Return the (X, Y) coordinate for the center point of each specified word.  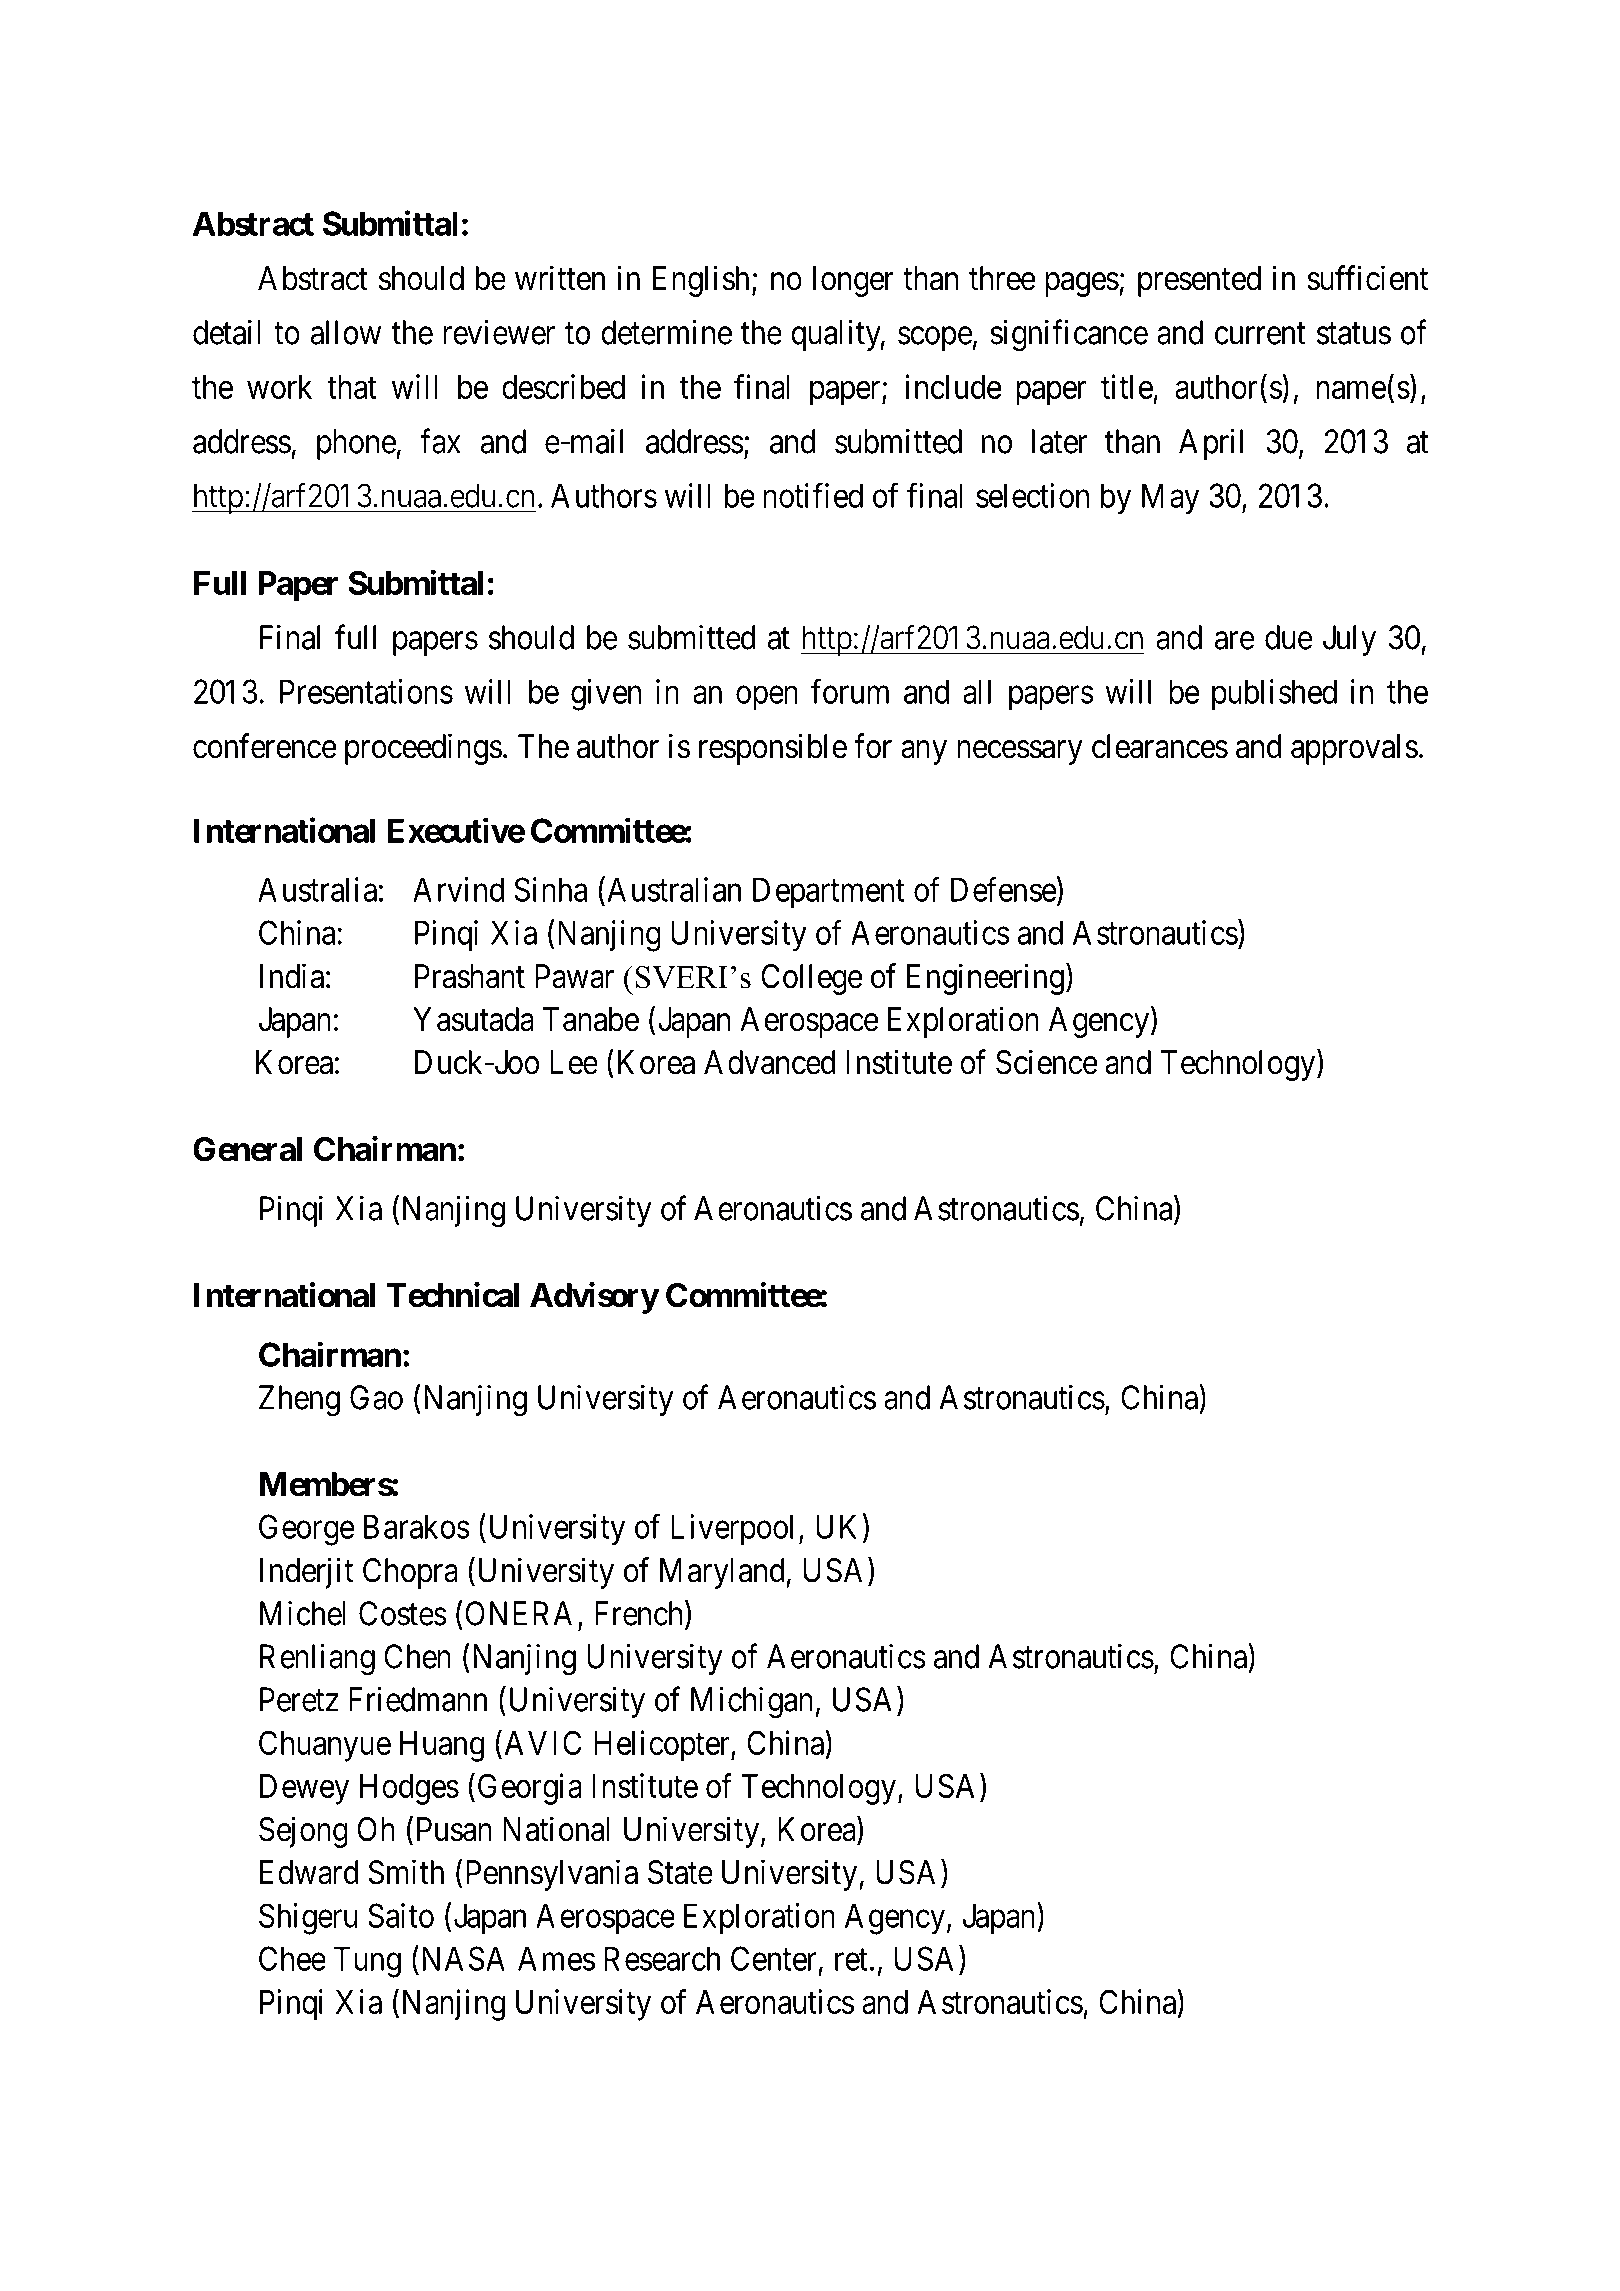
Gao (376, 1397)
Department (829, 892)
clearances (1160, 746)
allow (346, 332)
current (1260, 334)
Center (773, 1958)
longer (853, 281)
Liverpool (732, 1529)
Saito (401, 1915)
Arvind (458, 889)
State (680, 1872)
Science (1047, 1062)
